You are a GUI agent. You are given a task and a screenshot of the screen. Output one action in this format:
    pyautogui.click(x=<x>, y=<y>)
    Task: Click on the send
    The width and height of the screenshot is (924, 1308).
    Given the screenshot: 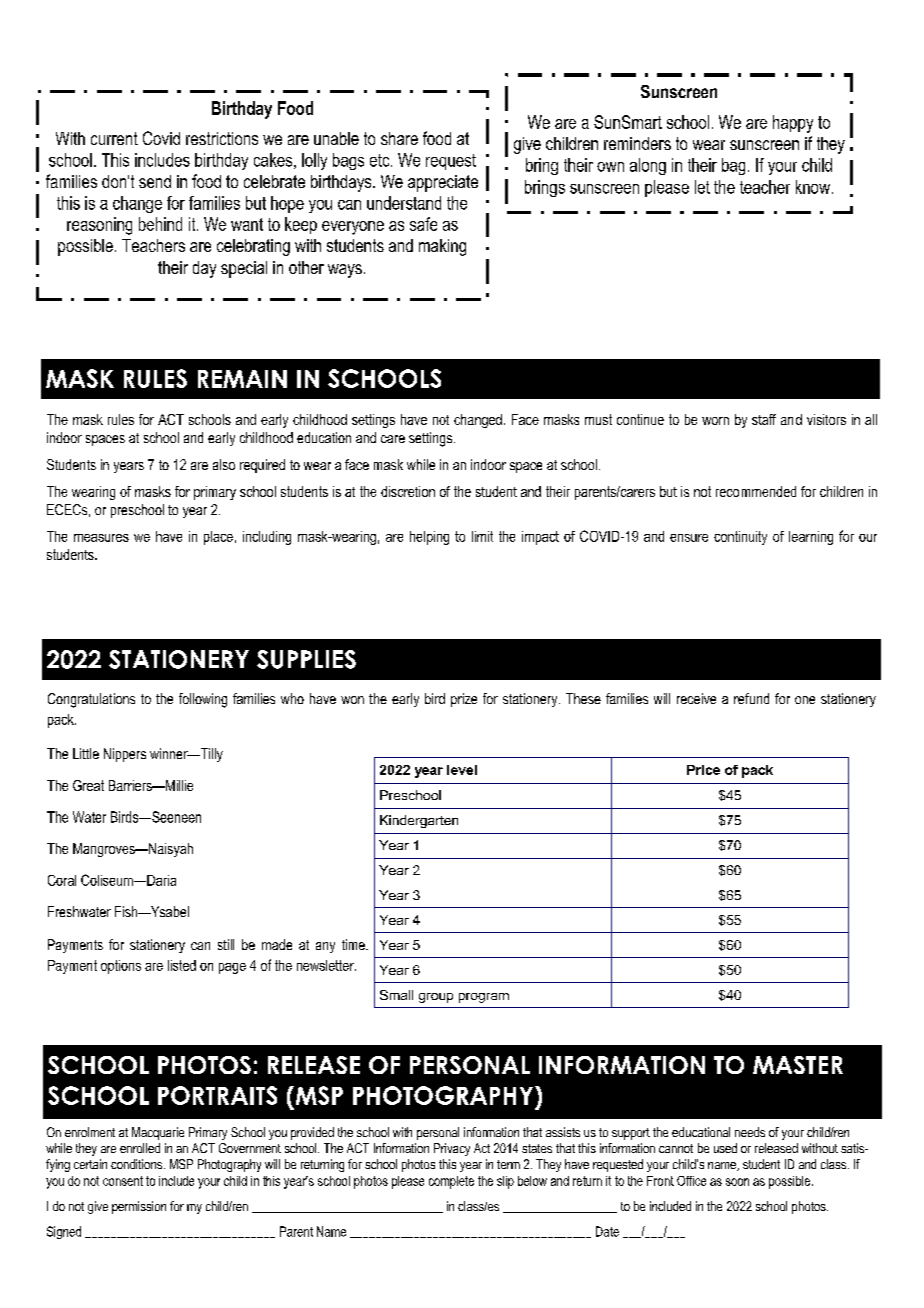 What is the action you would take?
    pyautogui.click(x=155, y=181)
